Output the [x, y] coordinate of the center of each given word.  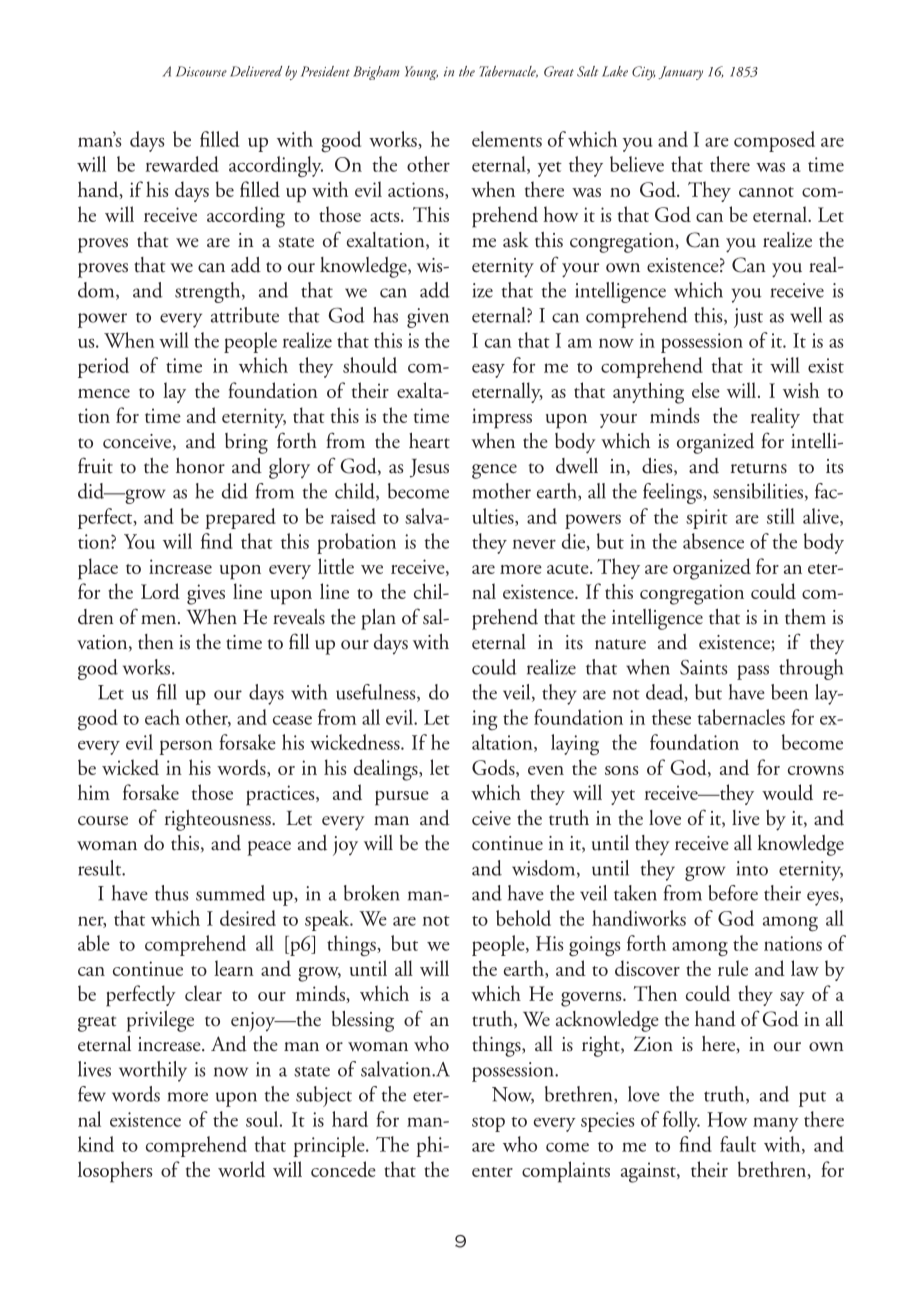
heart [429, 441]
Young [421, 73]
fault [738, 1144]
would [787, 792]
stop [488, 1124]
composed [774, 141]
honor [200, 466]
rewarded [182, 164]
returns [759, 468]
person [186, 747]
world [241, 1169]
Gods [494, 768]
